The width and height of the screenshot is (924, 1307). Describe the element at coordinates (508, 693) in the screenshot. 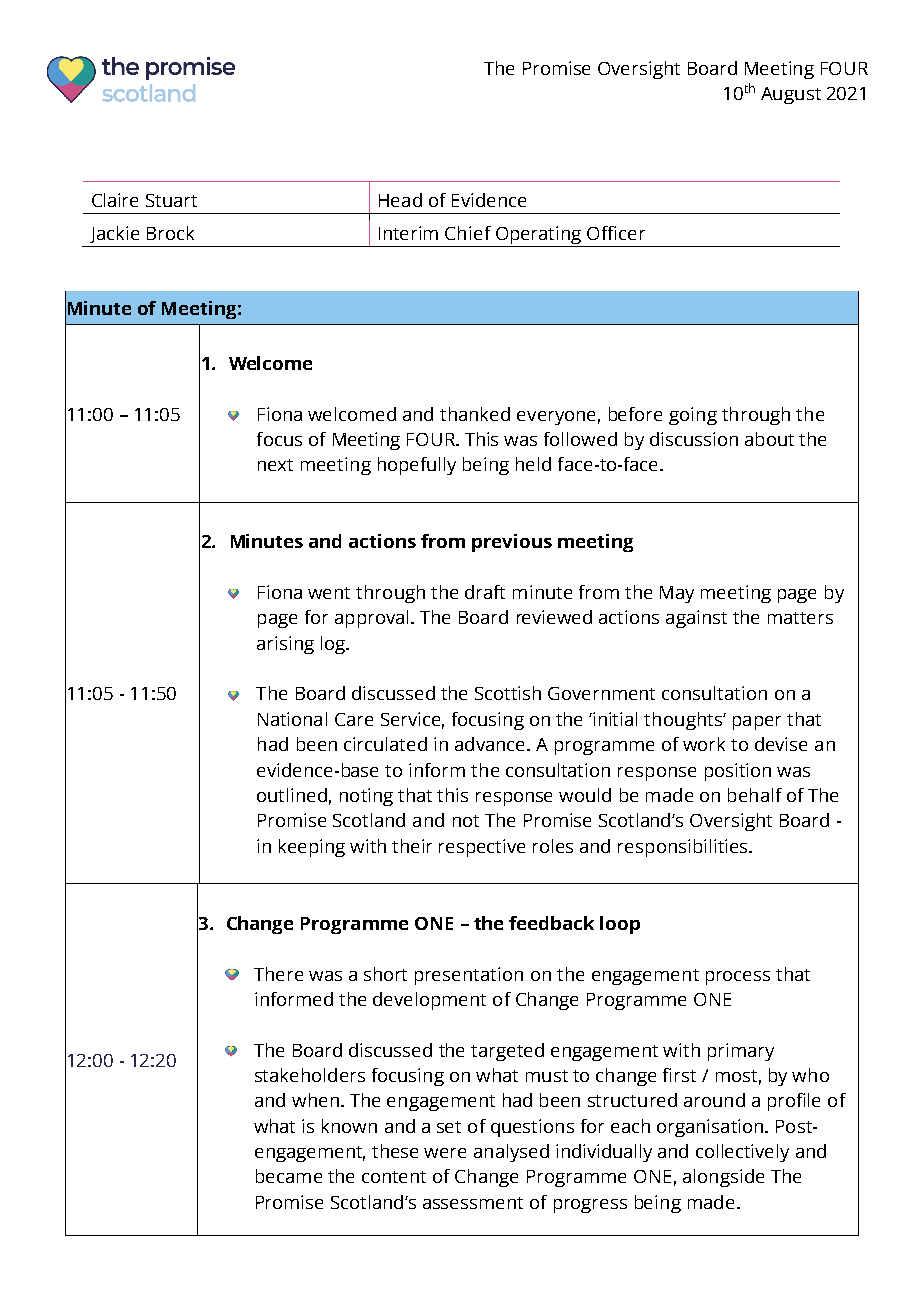

I see `Scottish` at that location.
